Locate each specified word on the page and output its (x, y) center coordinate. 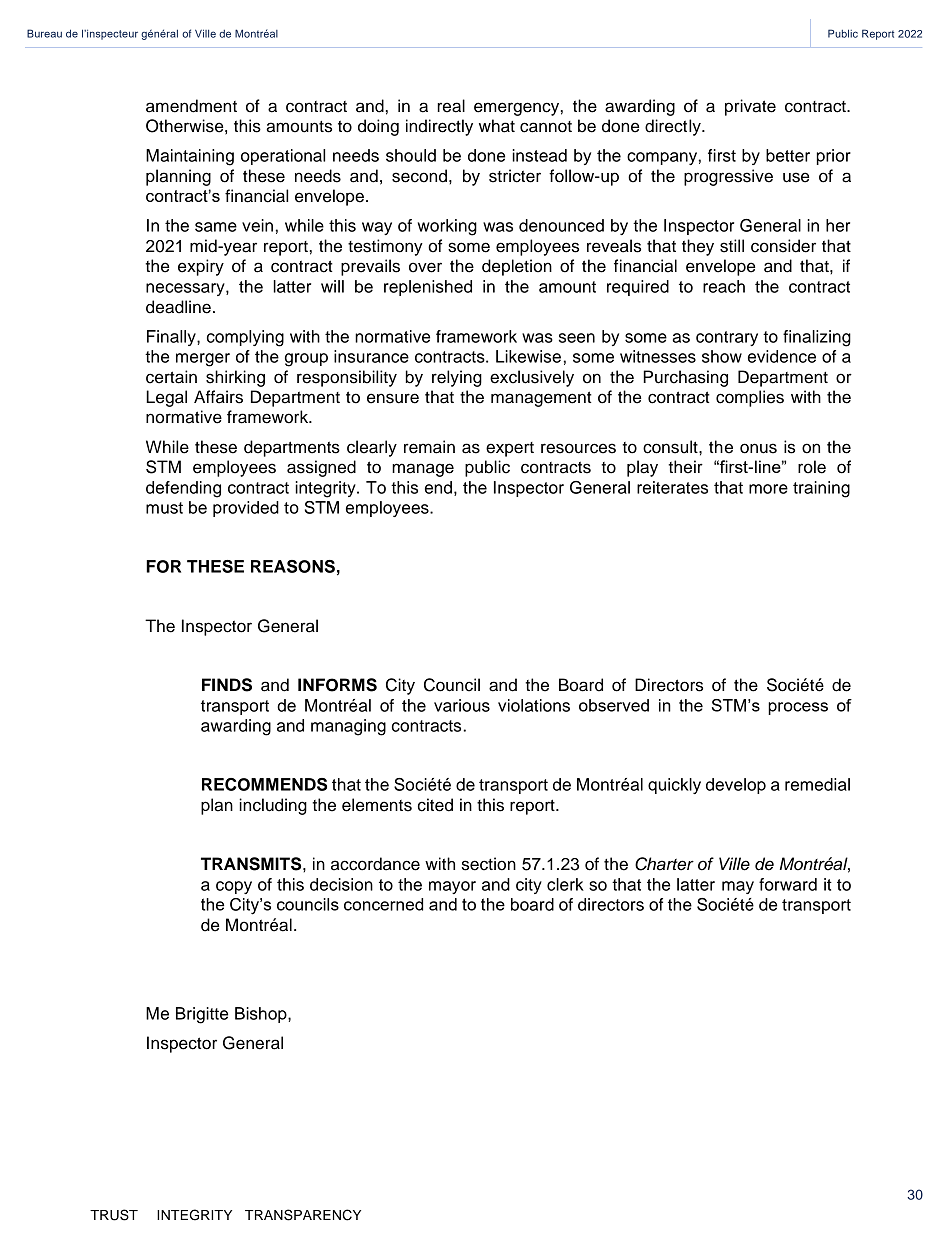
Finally (172, 338)
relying (457, 378)
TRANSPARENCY (303, 1215)
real (451, 106)
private (750, 107)
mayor (452, 887)
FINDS (227, 685)
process (798, 708)
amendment (191, 106)
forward (788, 884)
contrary (727, 338)
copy (234, 887)
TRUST (114, 1215)
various (462, 705)
